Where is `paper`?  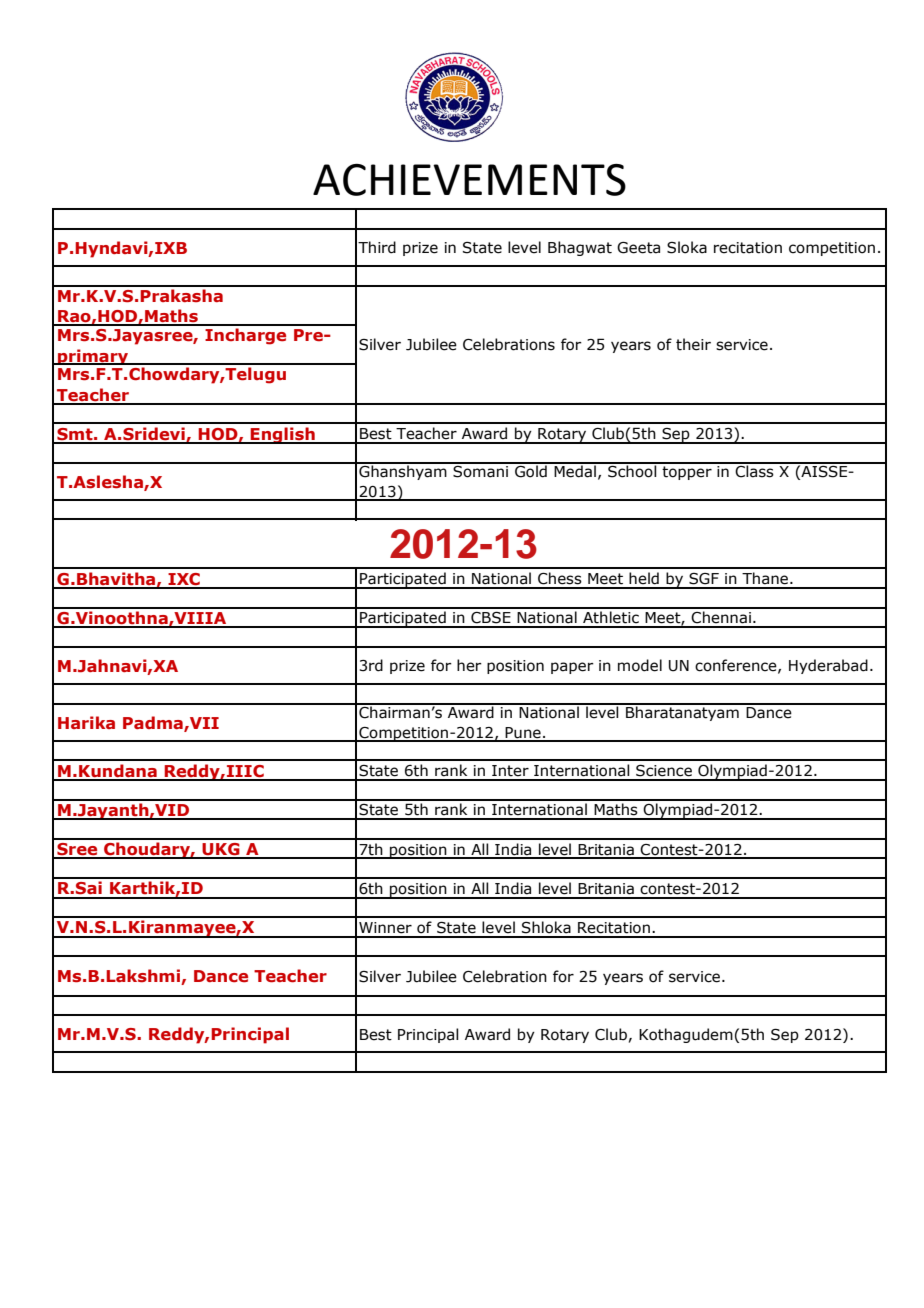 paper is located at coordinates (572, 668).
